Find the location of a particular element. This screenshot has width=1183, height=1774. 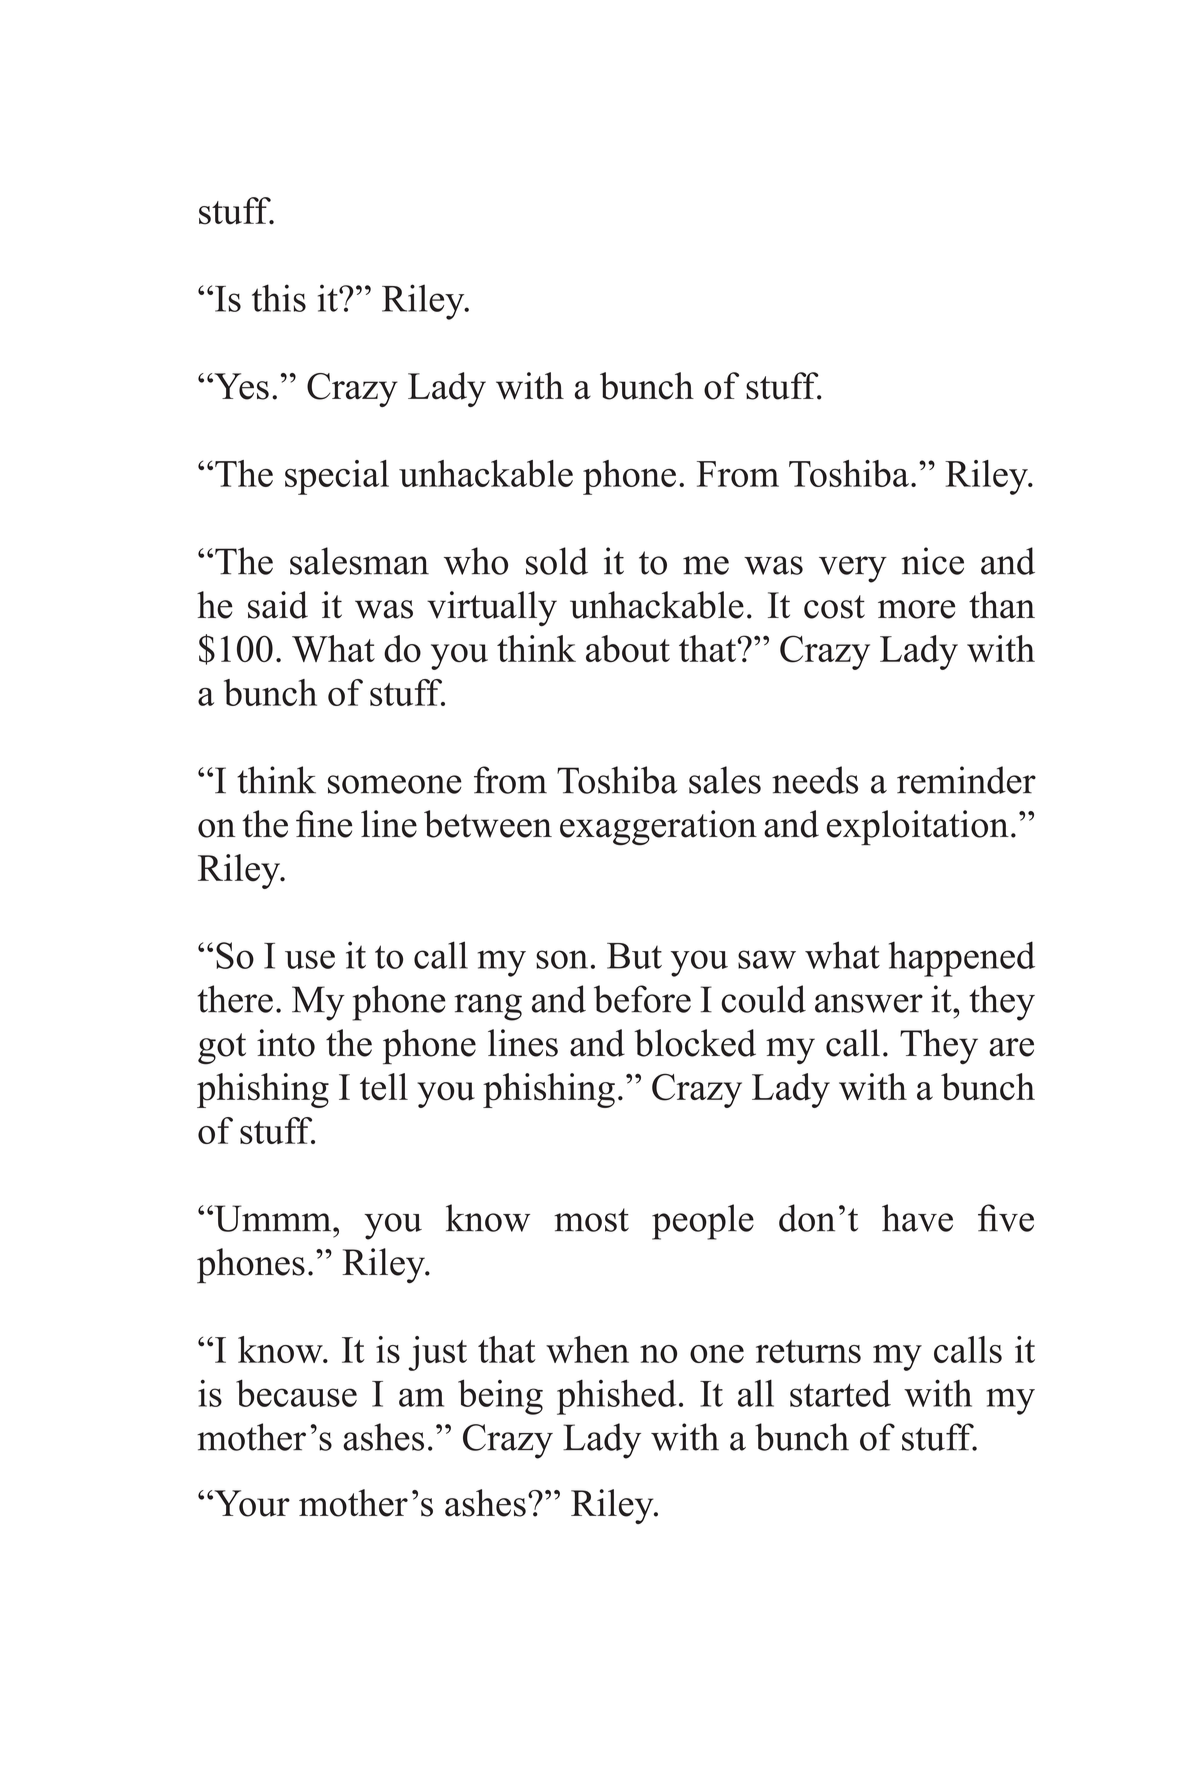

phished is located at coordinates (617, 1397).
